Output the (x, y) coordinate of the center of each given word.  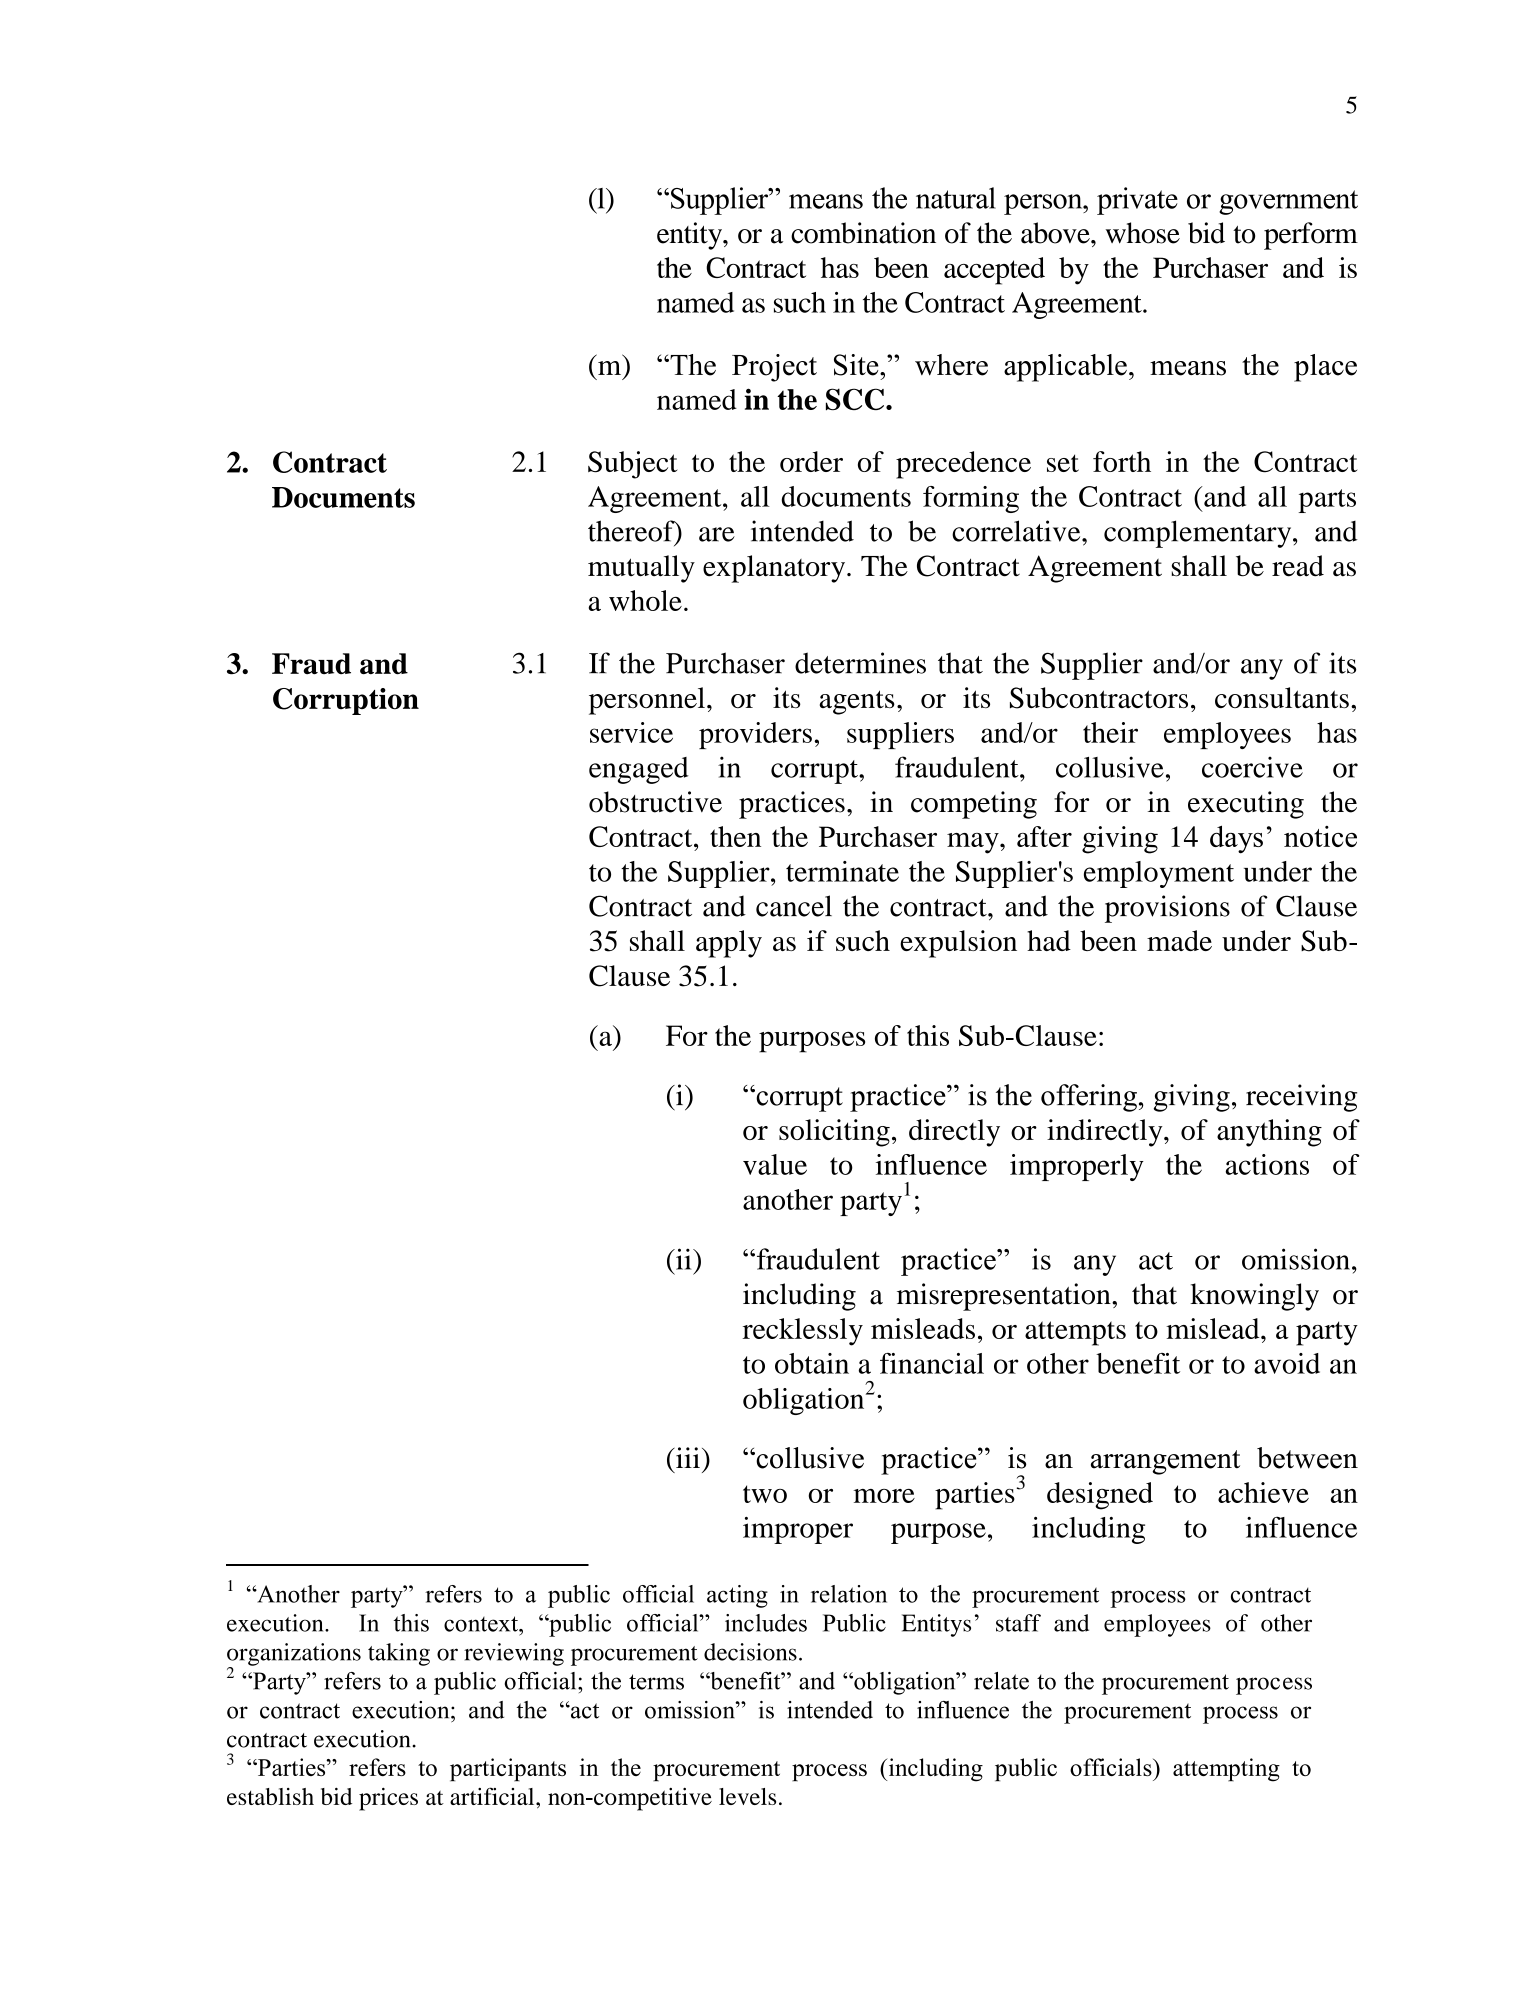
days (1236, 839)
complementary (1199, 534)
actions (1267, 1164)
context (482, 1624)
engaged (639, 770)
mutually (641, 569)
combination (863, 233)
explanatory (775, 569)
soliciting (834, 1133)
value (775, 1164)
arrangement (1165, 1462)
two (765, 1494)
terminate (842, 871)
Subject (632, 465)
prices (388, 1799)
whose (1142, 233)
